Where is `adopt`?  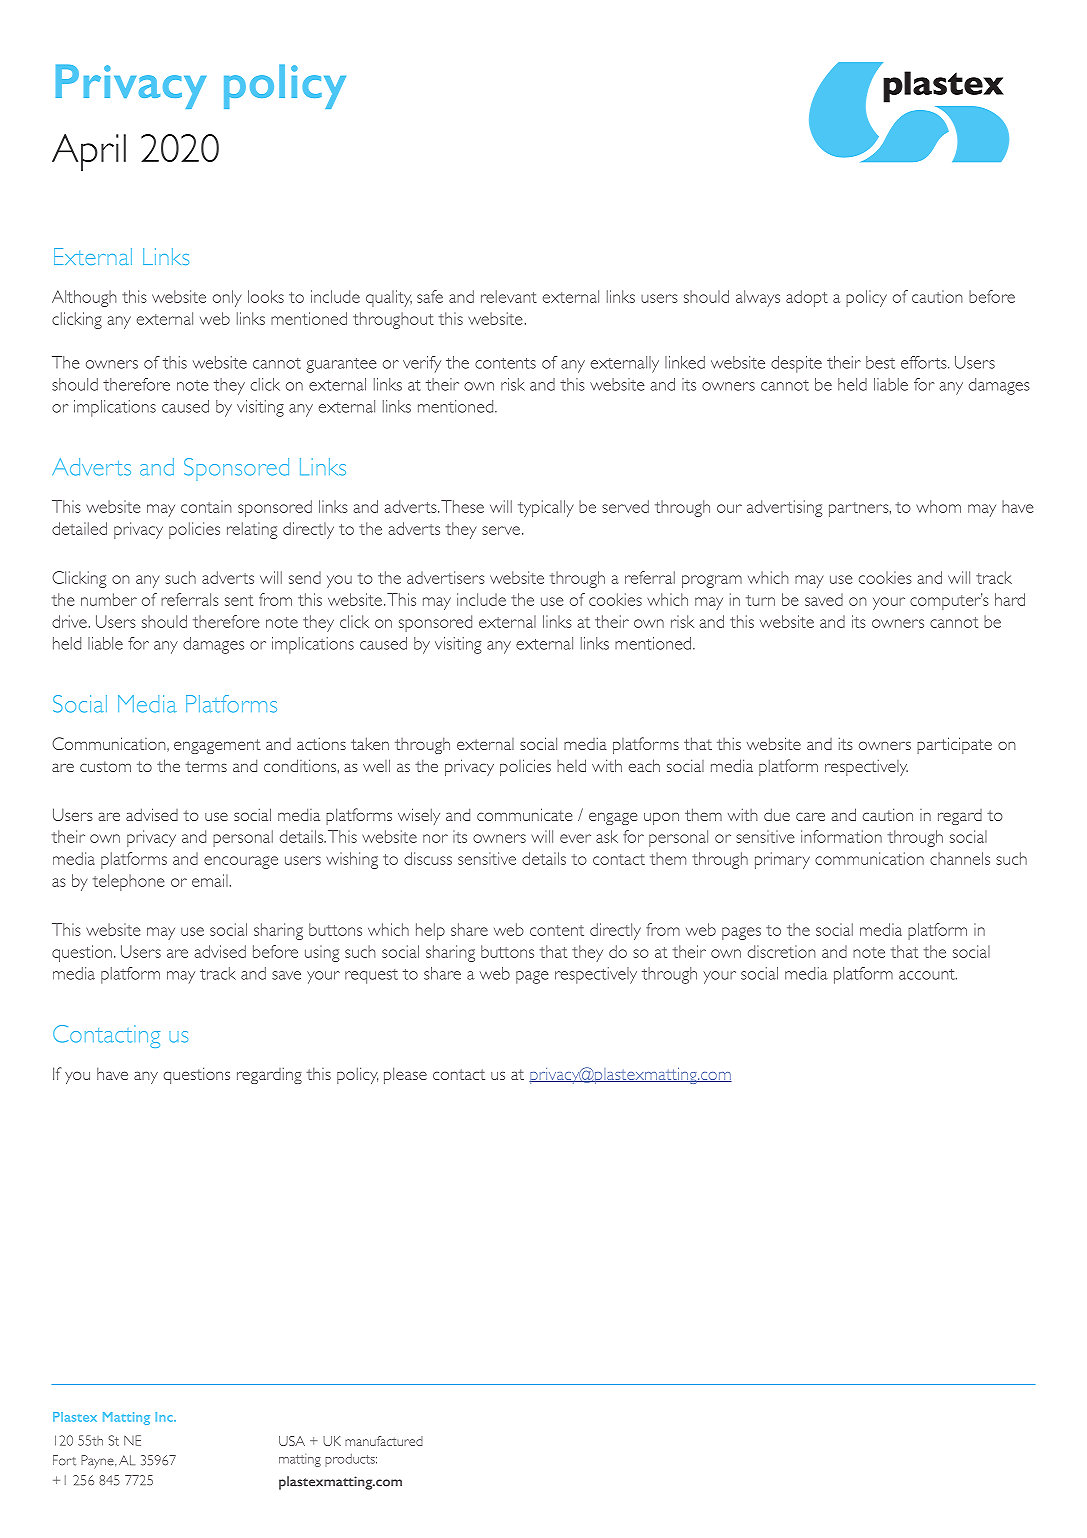 adopt is located at coordinates (807, 298).
